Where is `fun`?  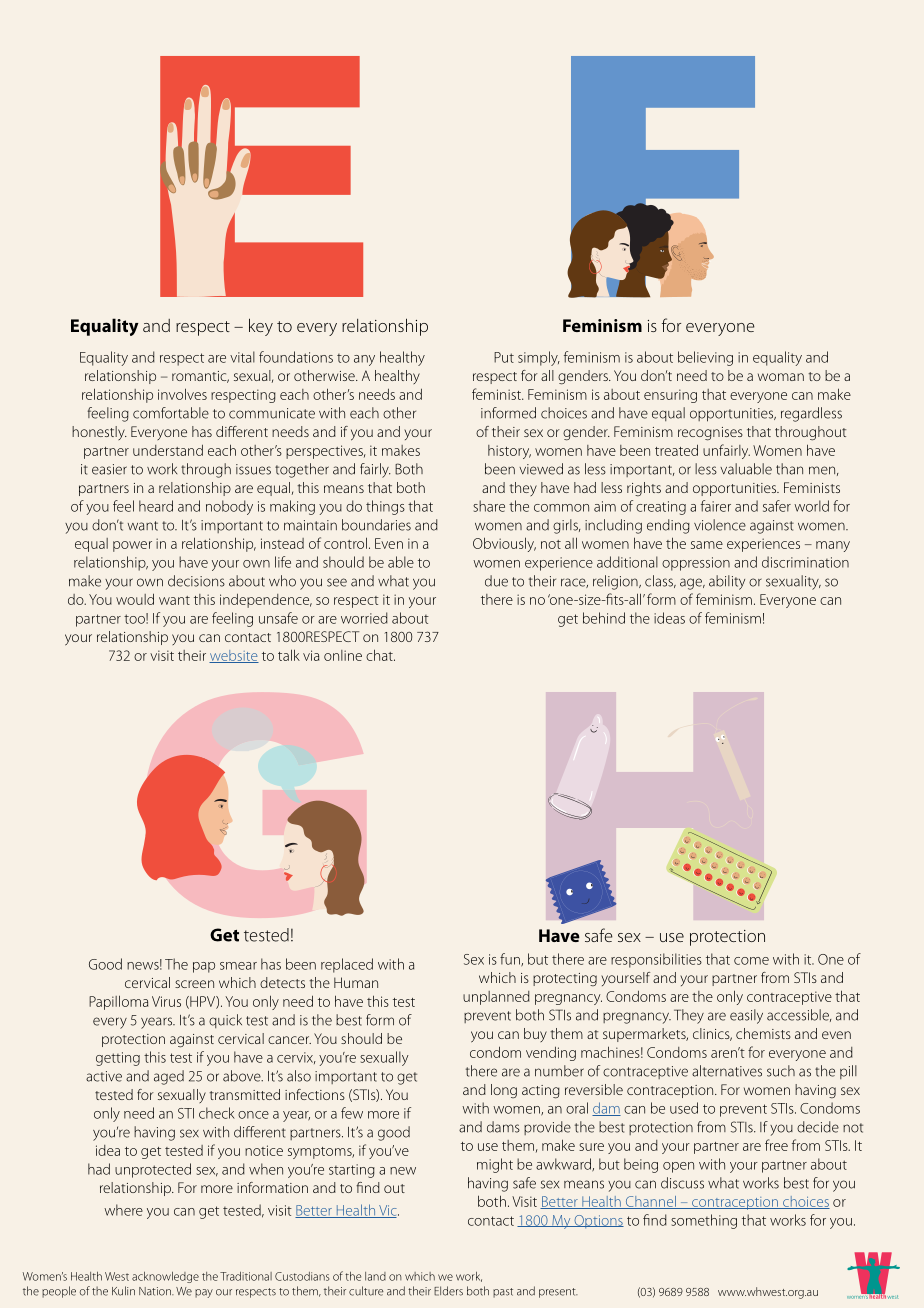 fun is located at coordinates (511, 960).
